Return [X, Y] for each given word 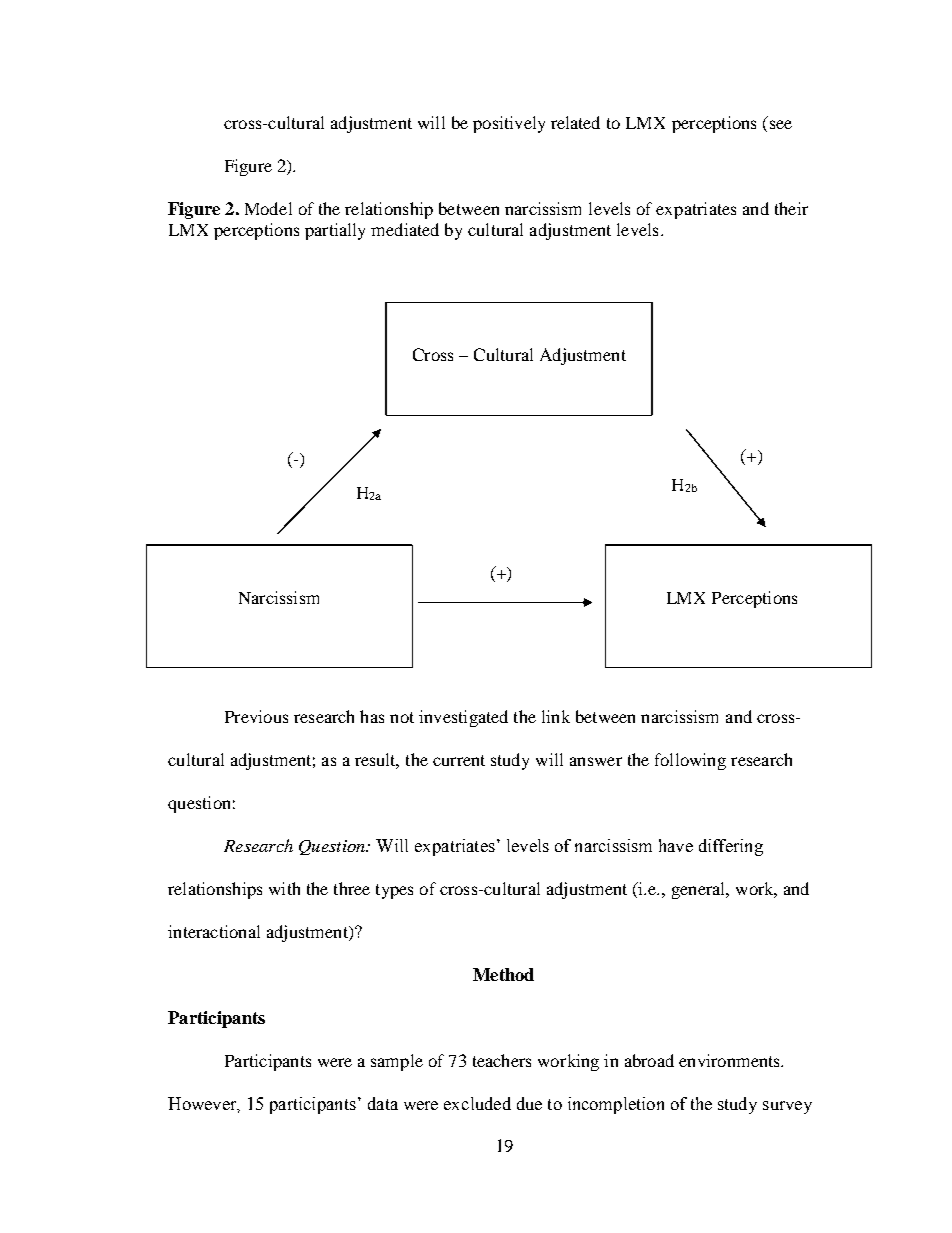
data [383, 1103]
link [556, 716]
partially [335, 231]
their [791, 208]
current [459, 760]
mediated [405, 229]
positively [509, 124]
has [372, 716]
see [781, 124]
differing [731, 847]
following [690, 761]
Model [268, 208]
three [352, 888]
